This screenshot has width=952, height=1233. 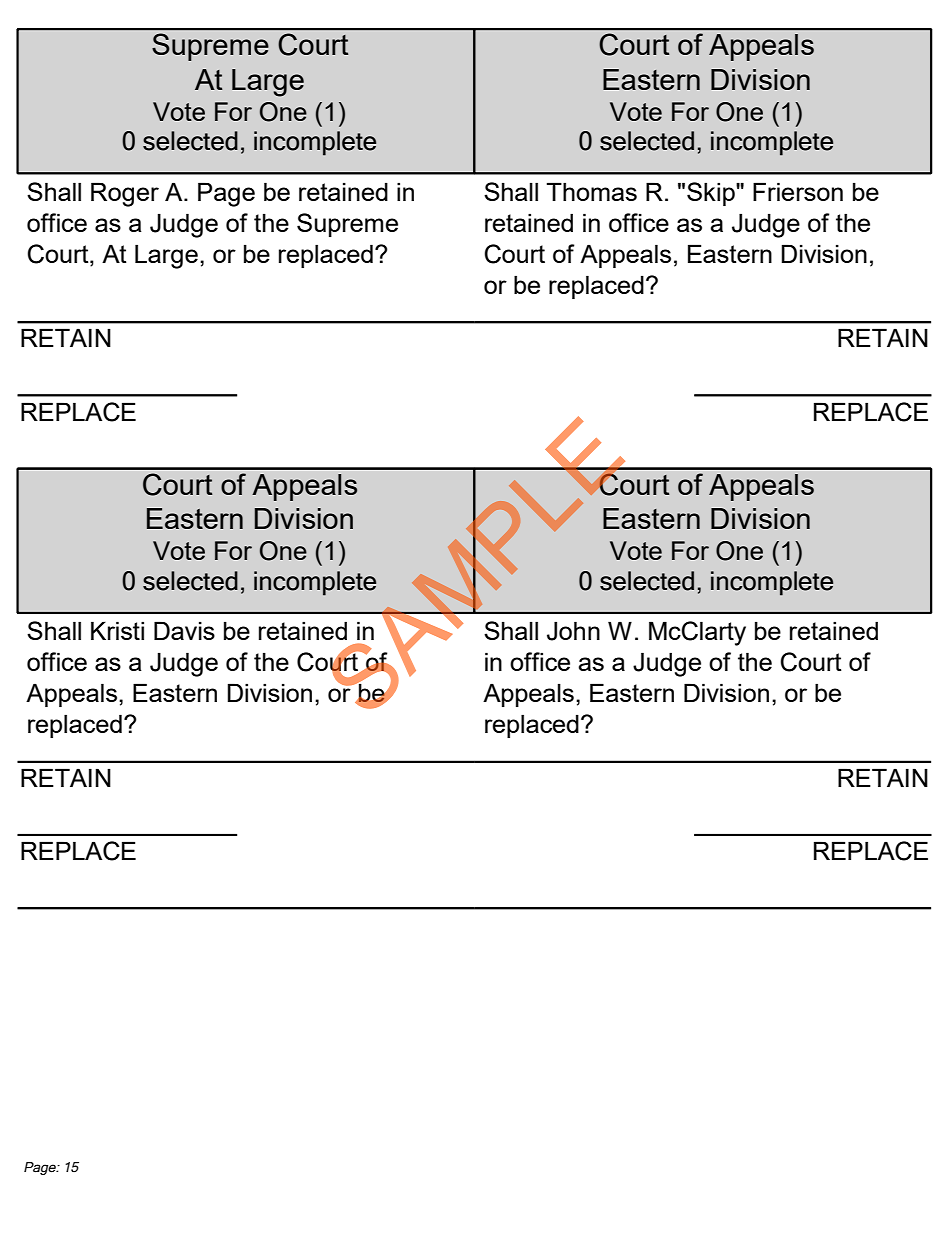 I want to click on Kristi, so click(x=117, y=630).
